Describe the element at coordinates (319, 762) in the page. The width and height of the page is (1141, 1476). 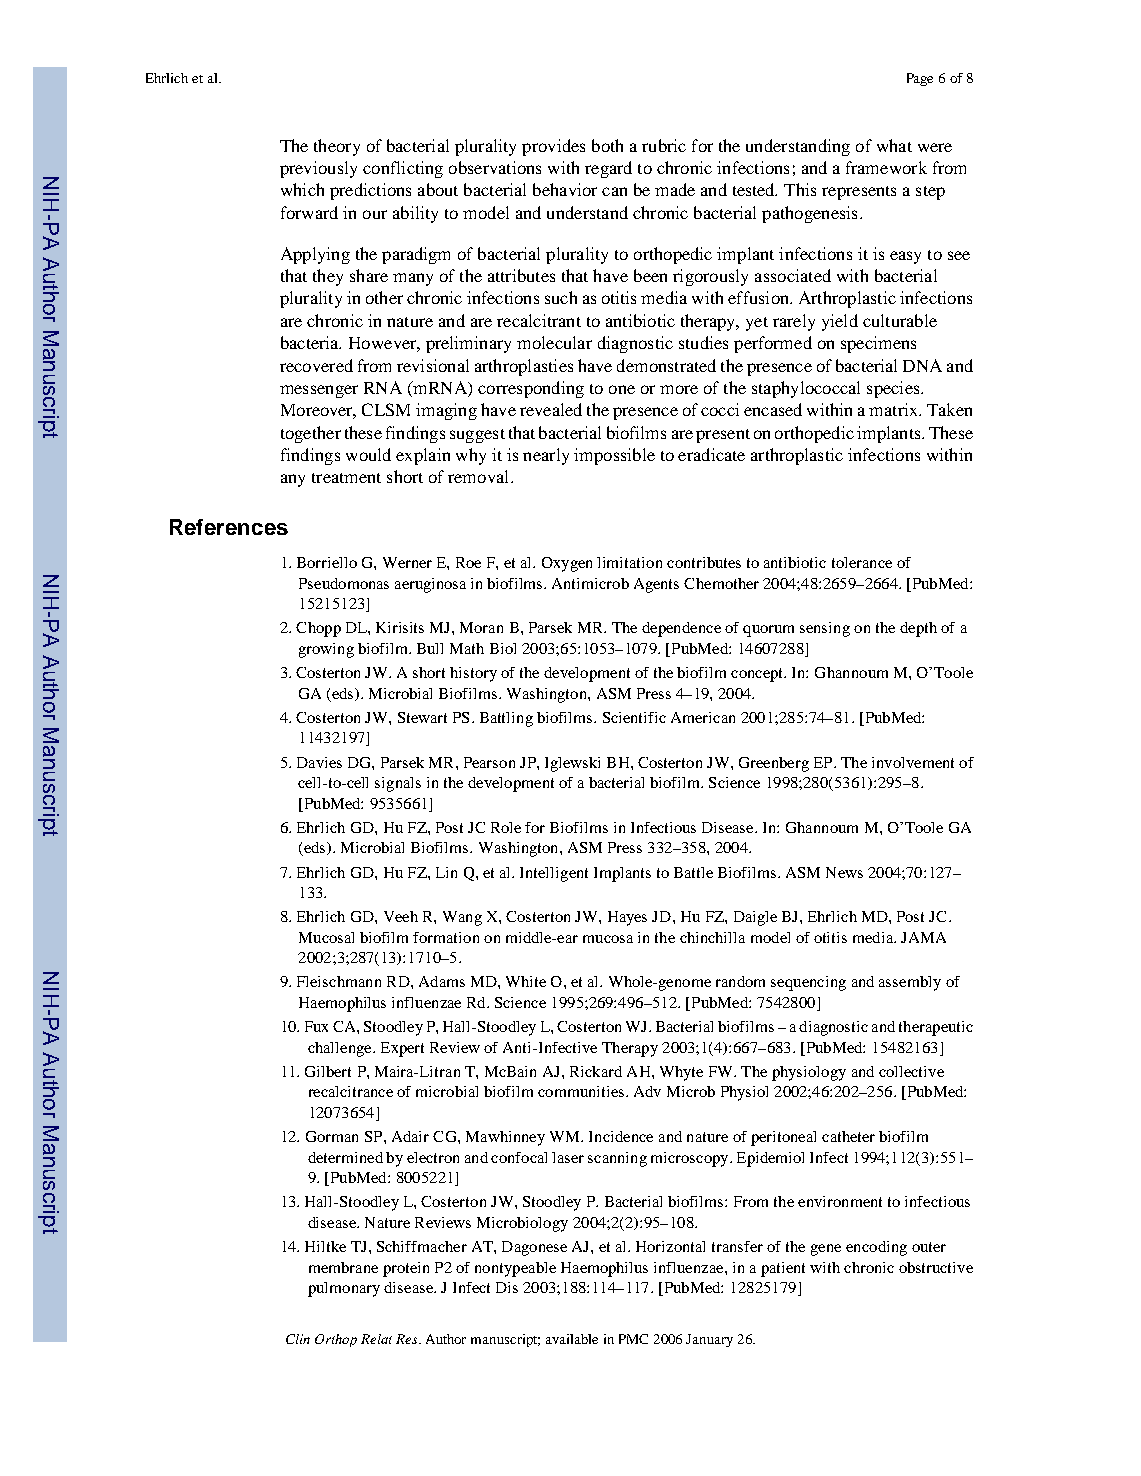
I see `Davies` at that location.
